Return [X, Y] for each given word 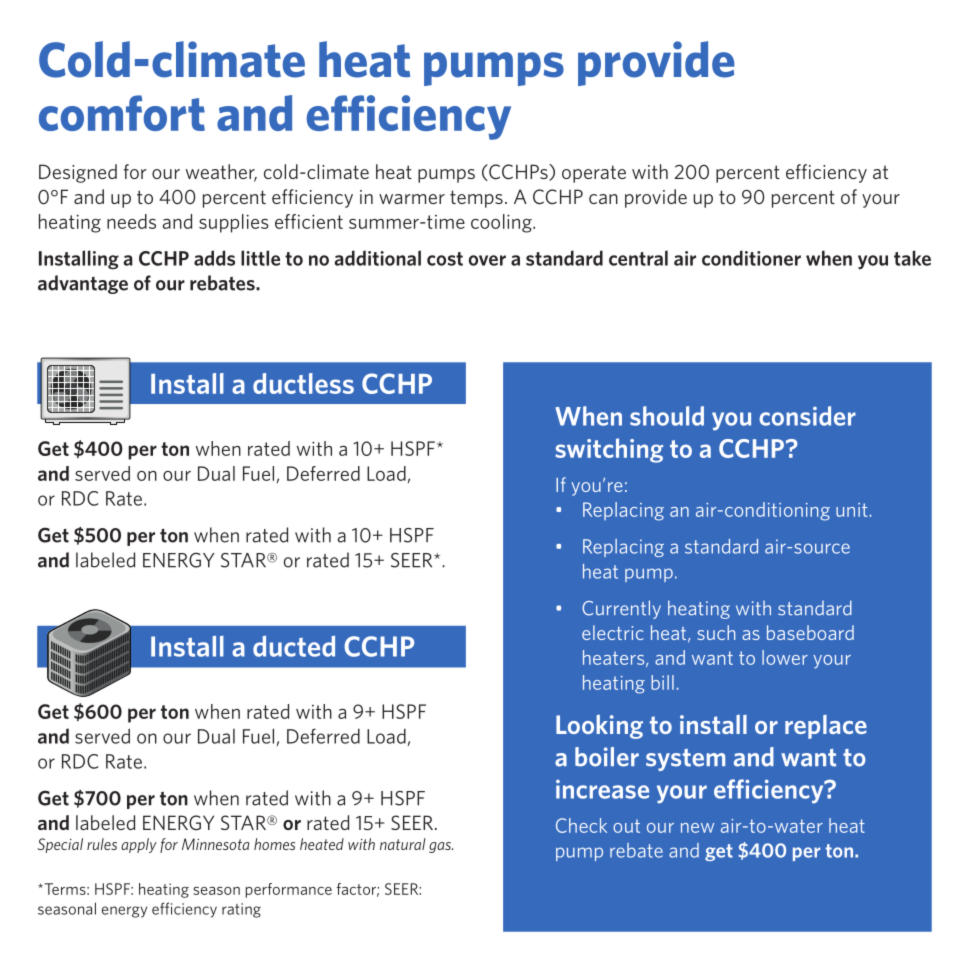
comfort [122, 113]
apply [139, 845]
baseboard [810, 632]
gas [441, 847]
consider [807, 416]
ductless [303, 383]
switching [609, 450]
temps [476, 199]
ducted [294, 646]
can [603, 199]
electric [613, 632]
